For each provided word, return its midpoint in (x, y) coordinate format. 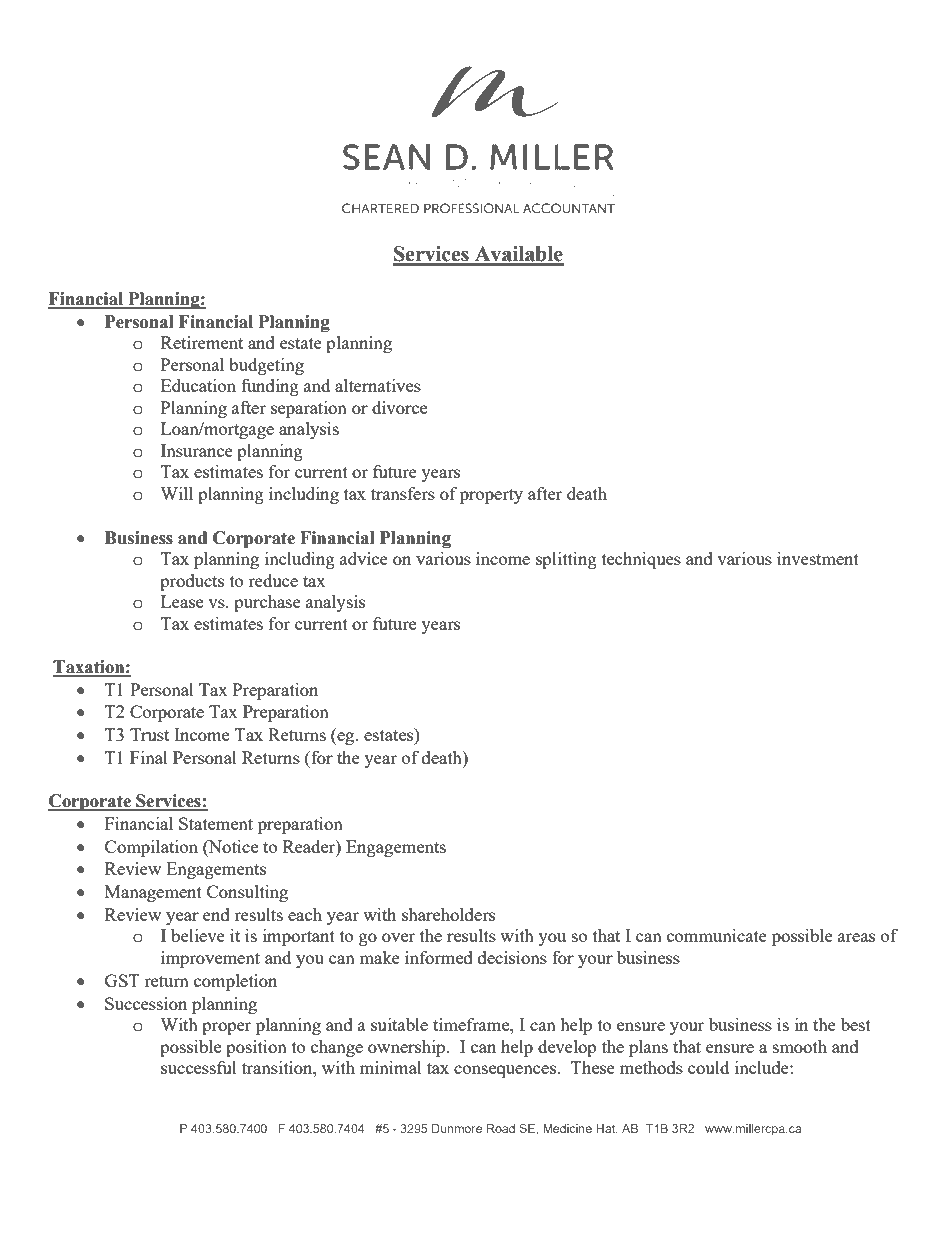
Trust (149, 734)
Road (501, 1128)
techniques (641, 560)
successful (199, 1067)
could (708, 1067)
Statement (216, 823)
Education (198, 385)
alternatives (378, 385)
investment (818, 558)
